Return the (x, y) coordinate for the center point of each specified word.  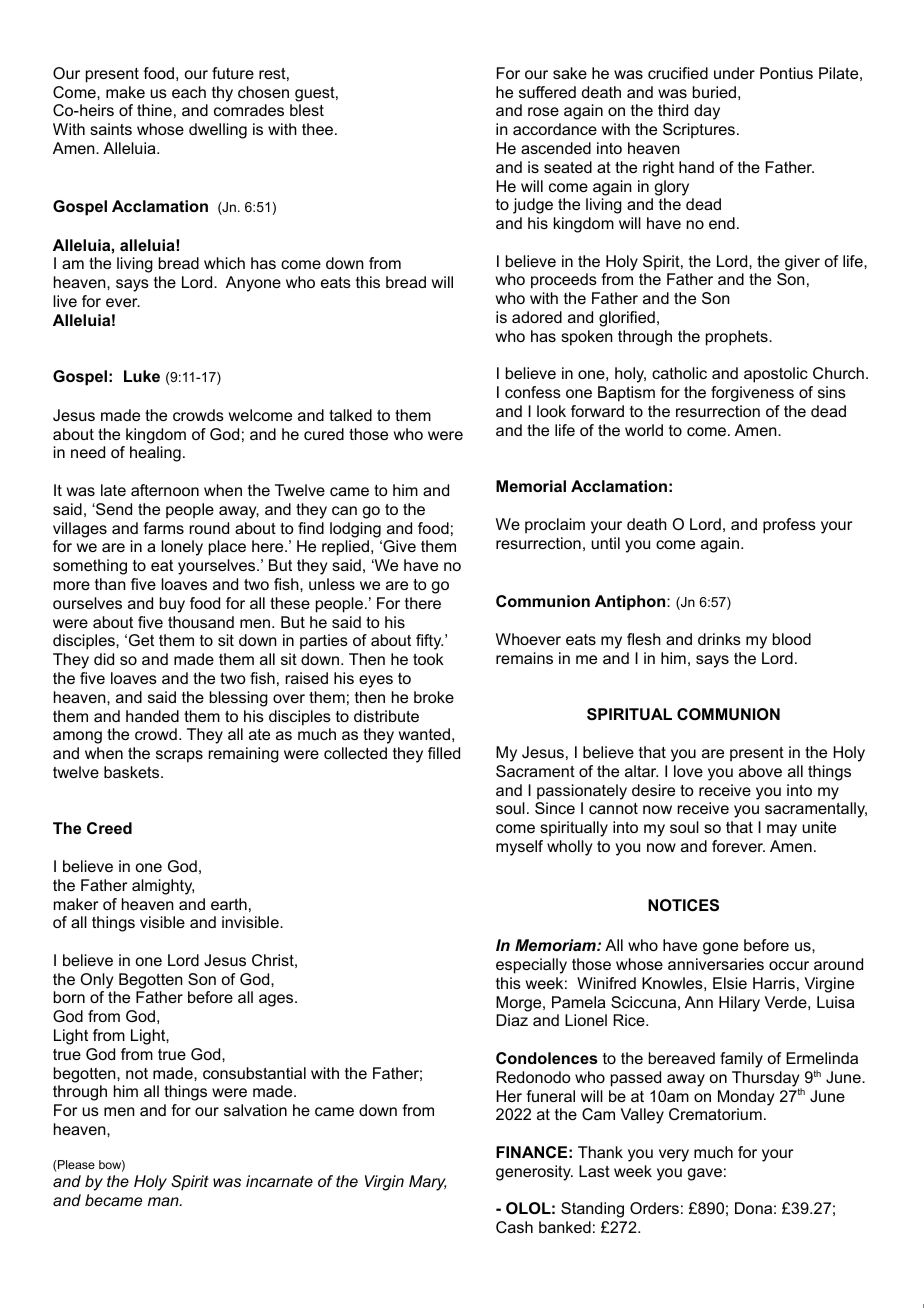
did (104, 659)
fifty (429, 642)
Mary (427, 1183)
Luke (142, 376)
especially (531, 966)
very (674, 1155)
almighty (163, 887)
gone (720, 948)
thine (154, 110)
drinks (719, 639)
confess (533, 392)
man (164, 1201)
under (734, 73)
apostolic (776, 375)
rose (543, 111)
